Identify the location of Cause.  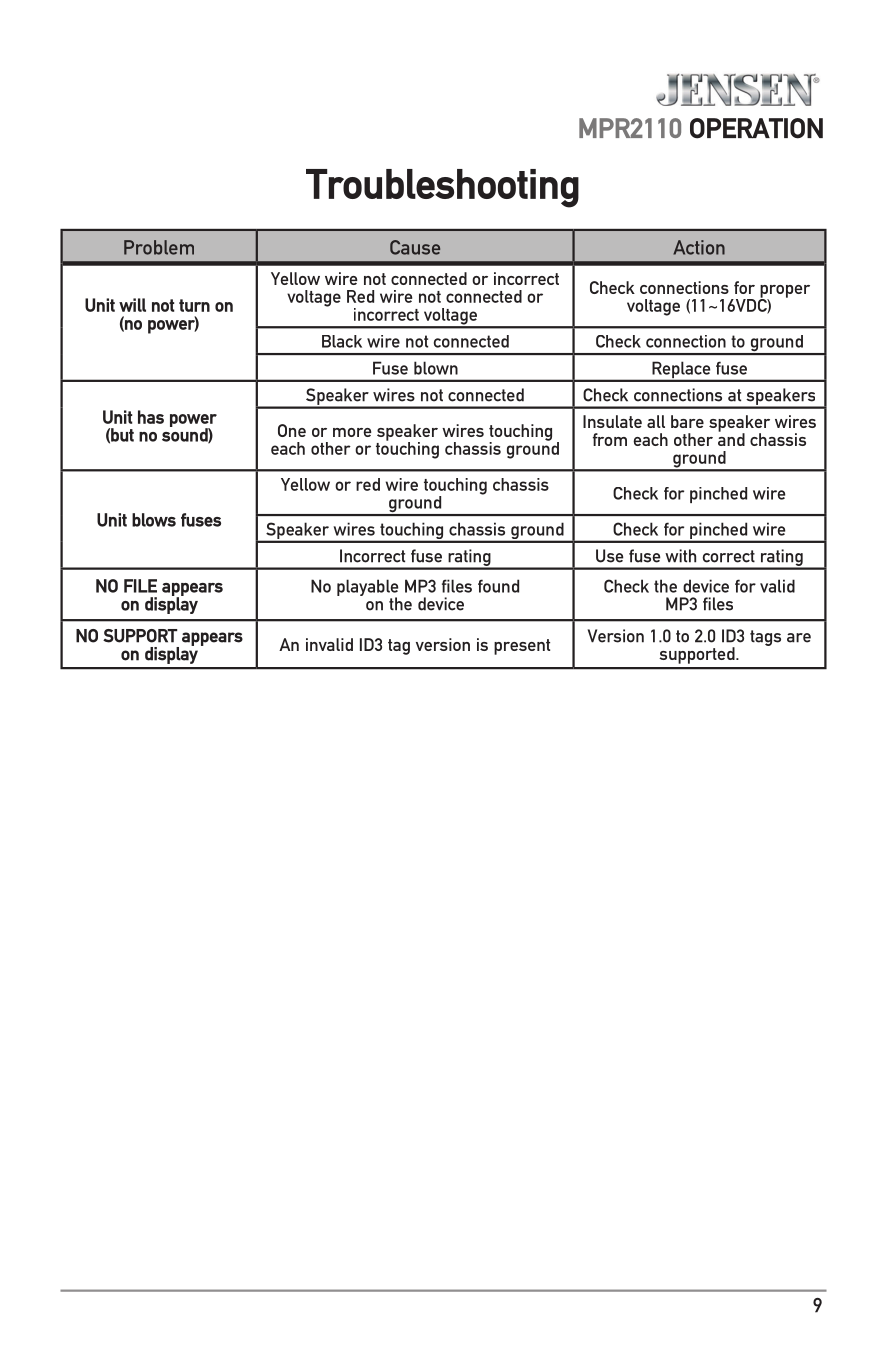
(415, 247).
